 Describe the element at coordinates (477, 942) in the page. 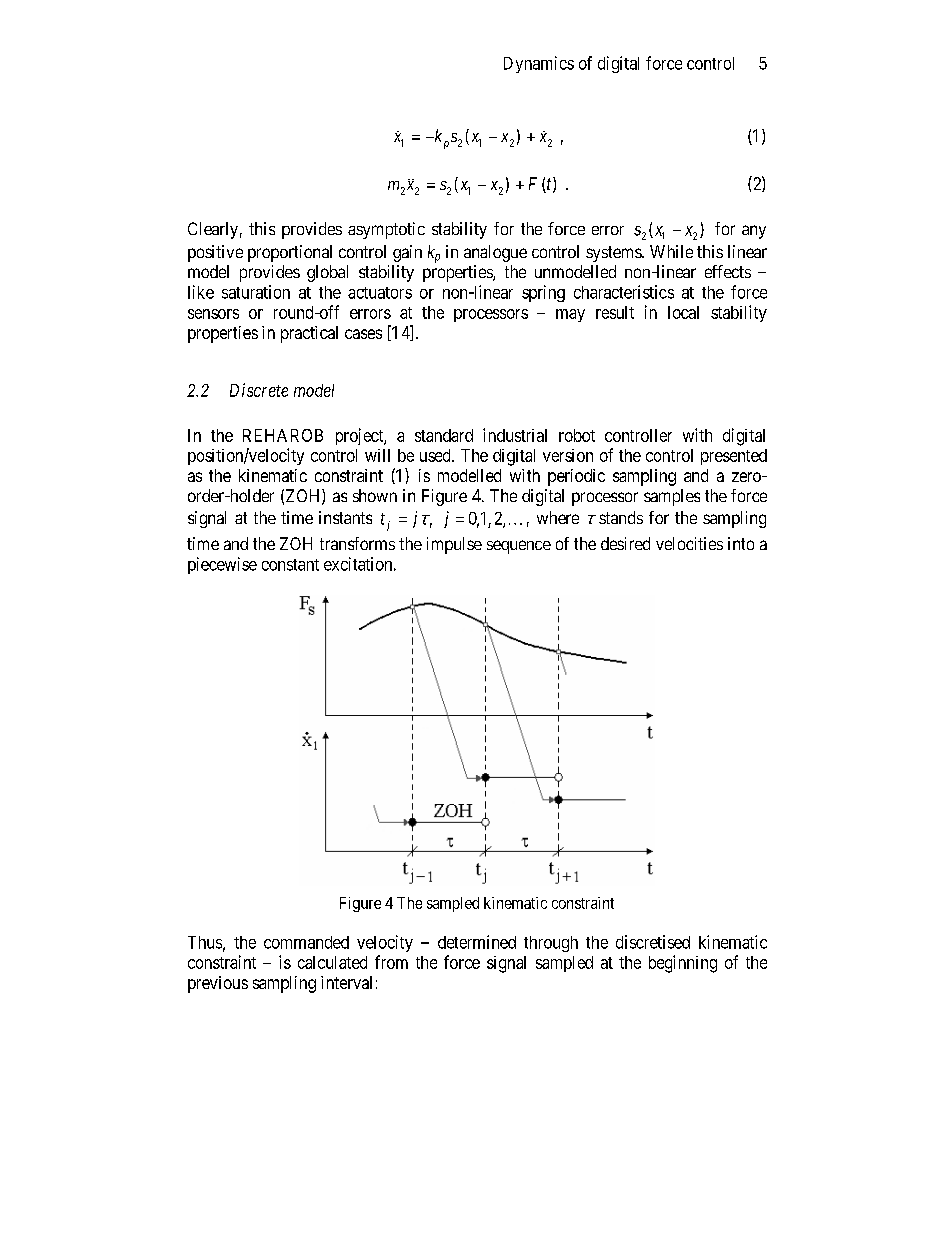

I see `determined` at that location.
